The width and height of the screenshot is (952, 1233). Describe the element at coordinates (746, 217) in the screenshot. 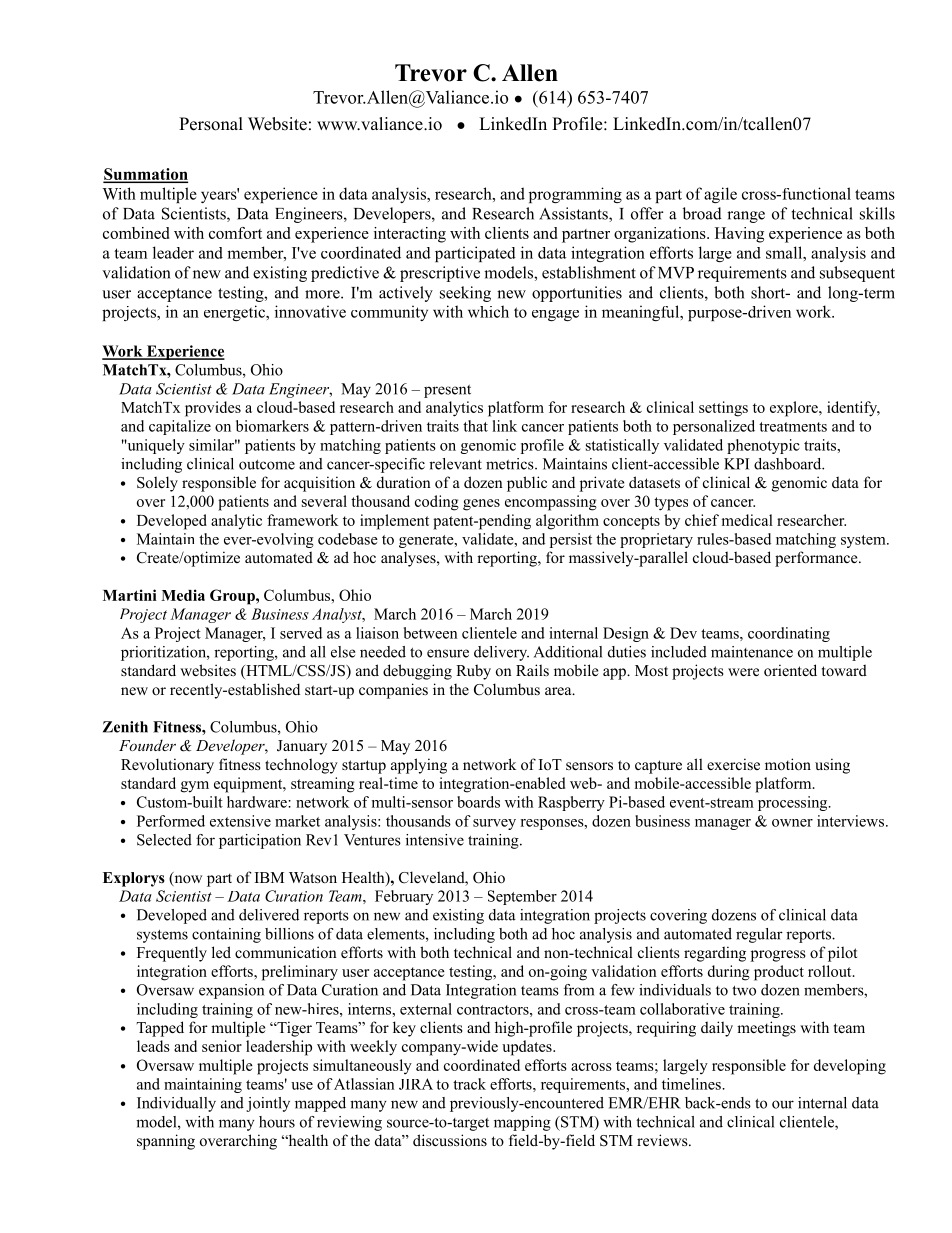

I see `range` at that location.
